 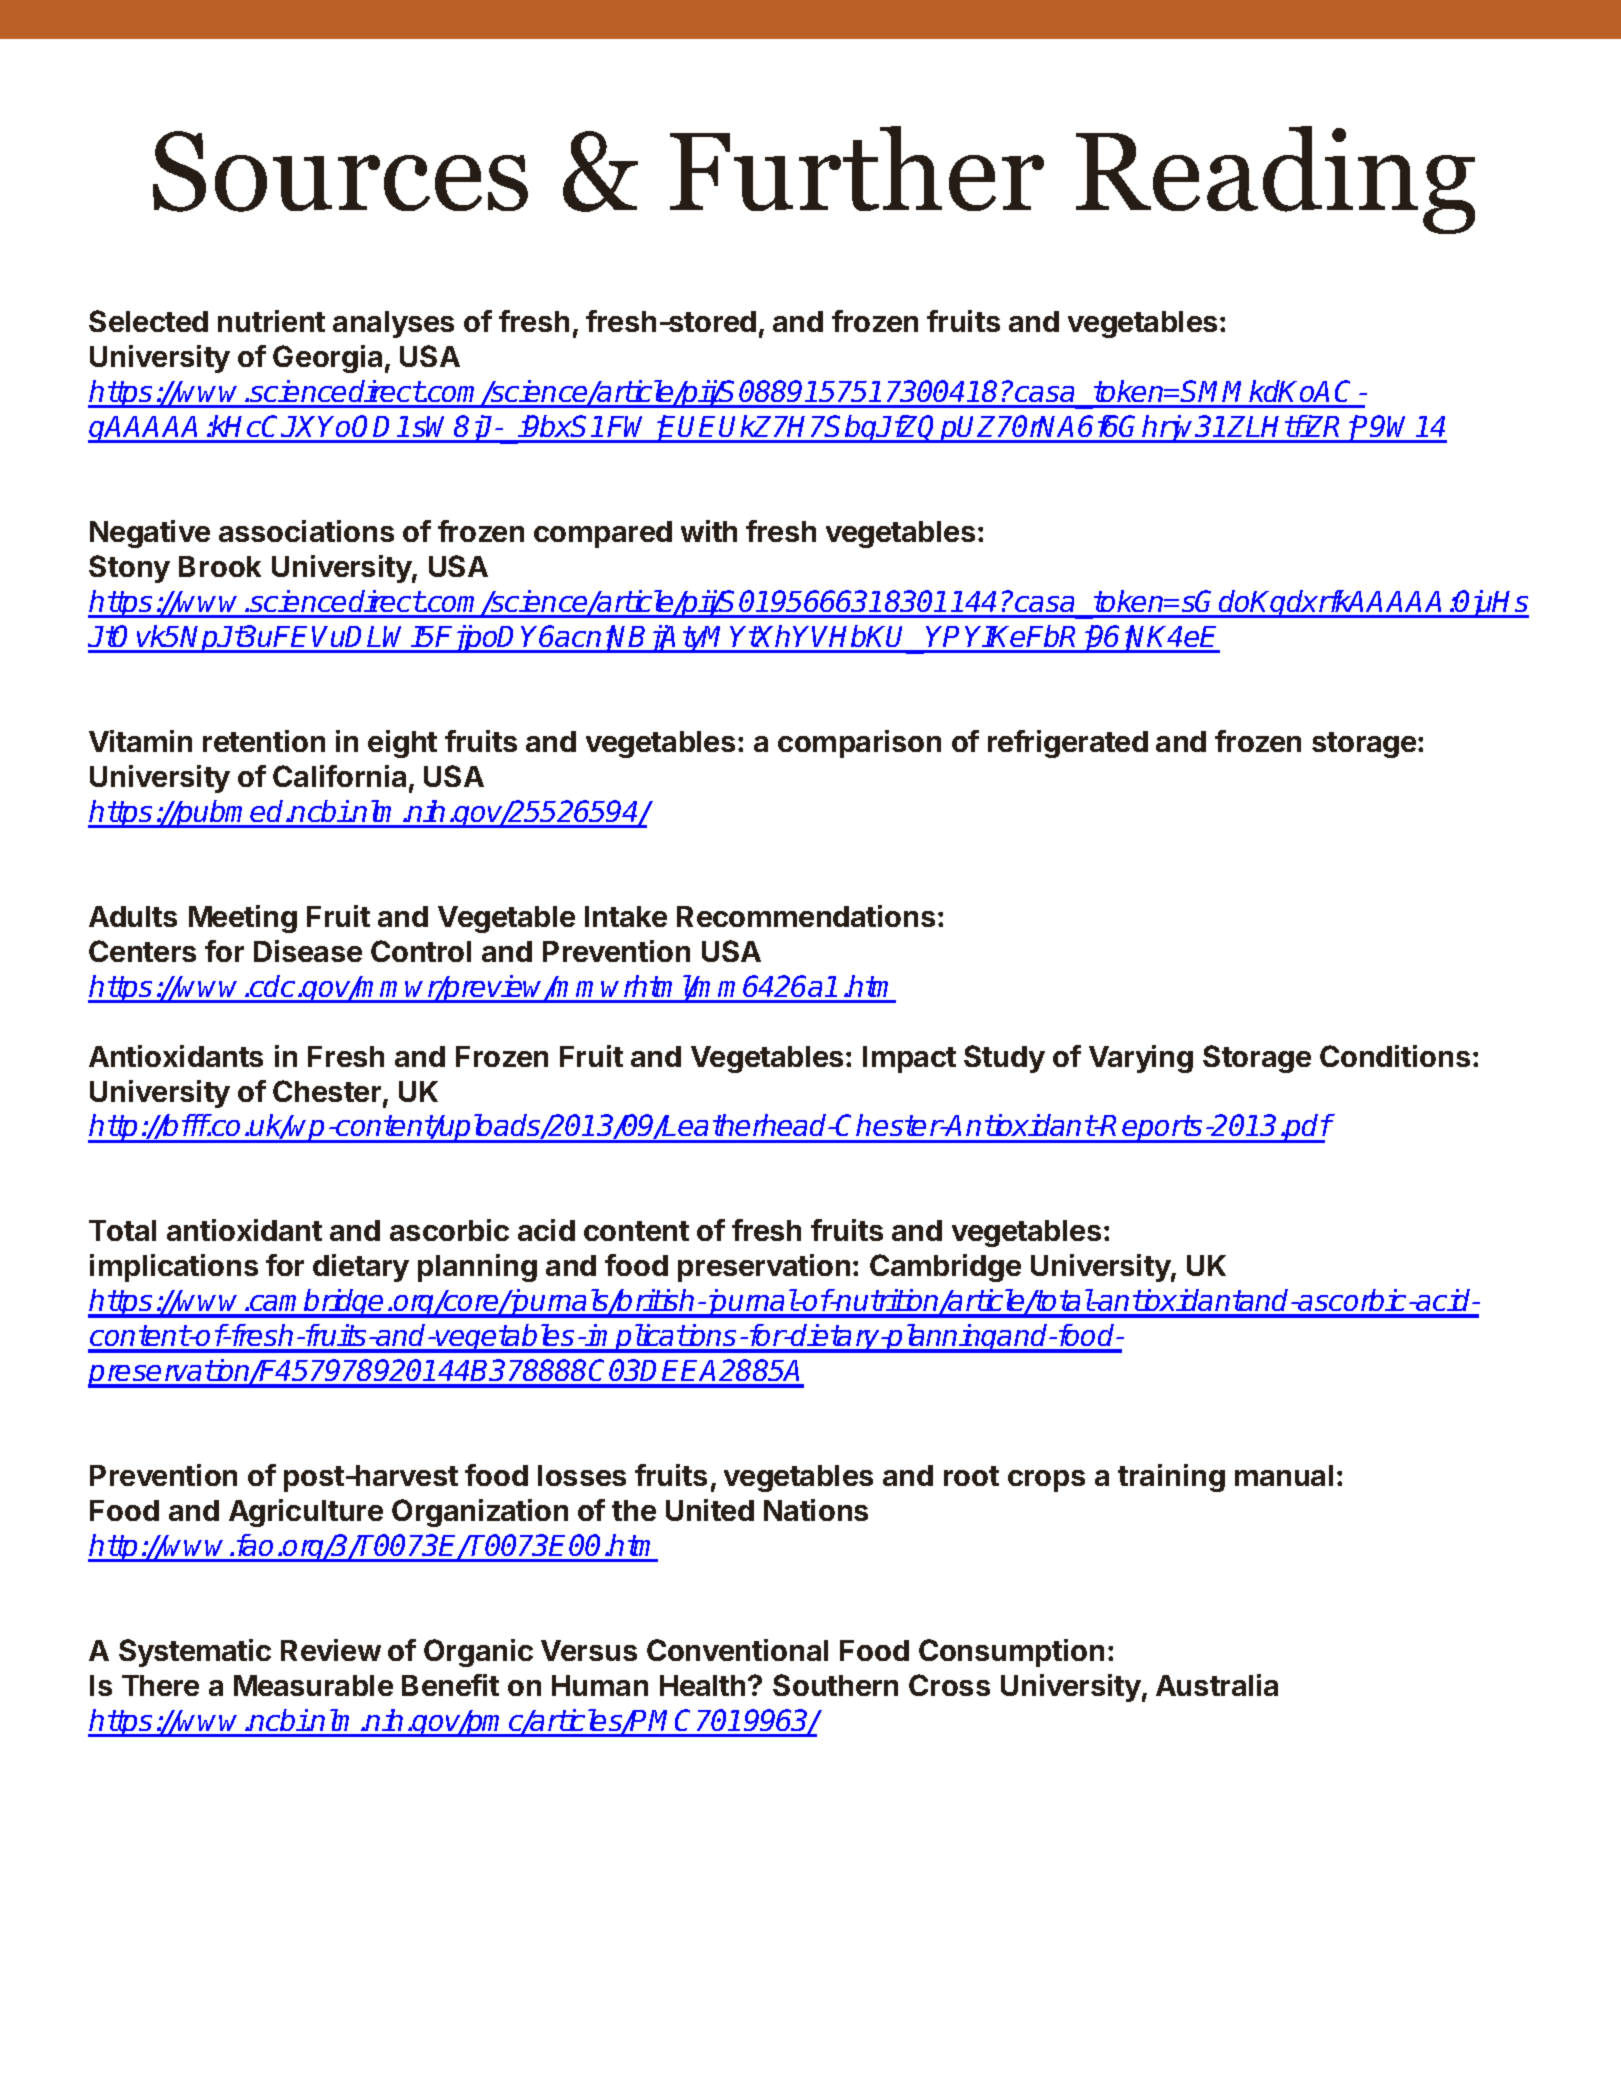 What do you see at coordinates (243, 919) in the page?
I see `Meeting` at bounding box center [243, 919].
